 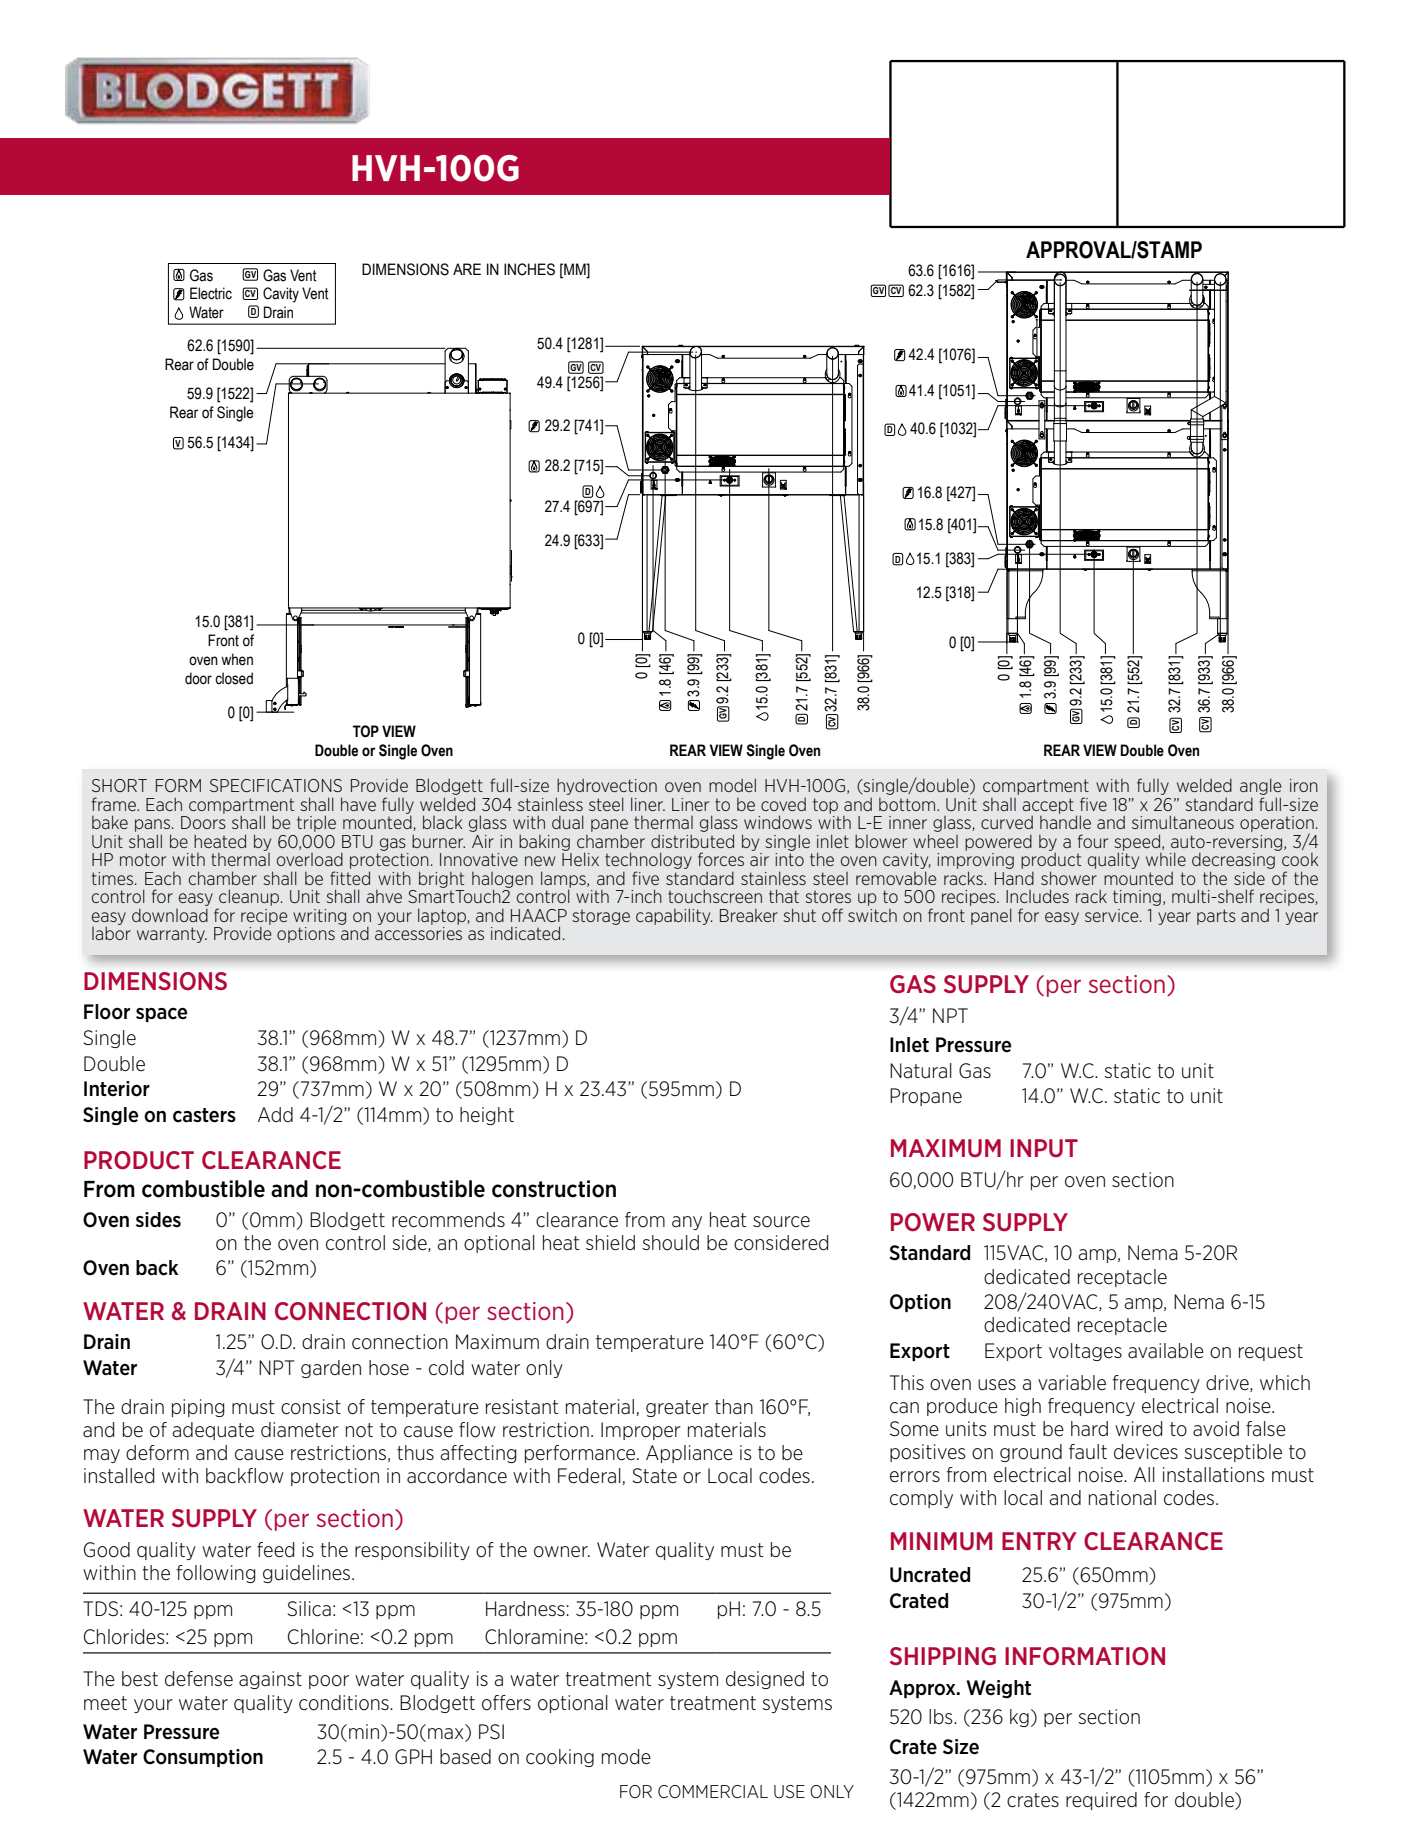 What do you see at coordinates (467, 269) in the page?
I see `ARE` at bounding box center [467, 269].
